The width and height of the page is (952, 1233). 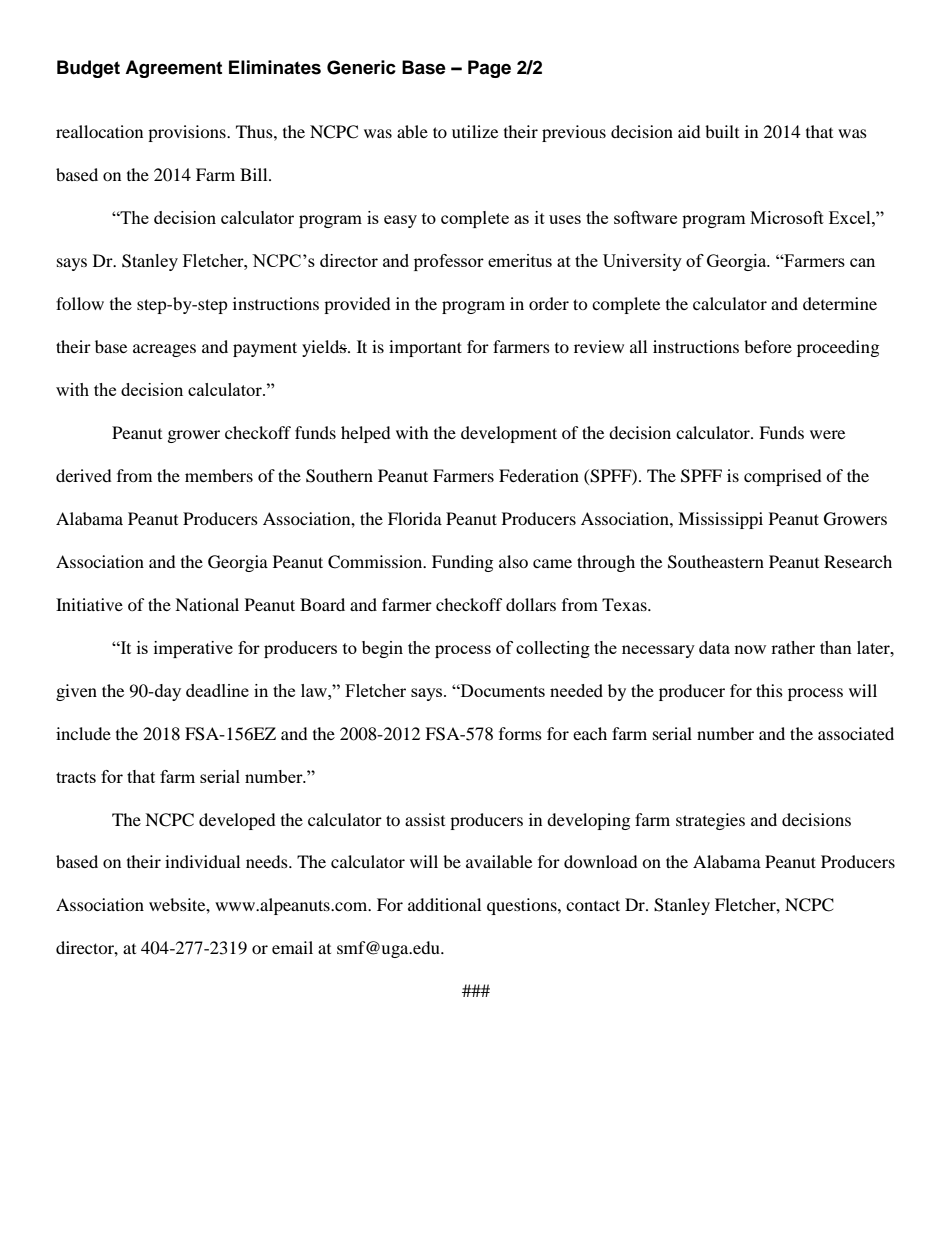 What do you see at coordinates (520, 733) in the page?
I see `forms` at bounding box center [520, 733].
